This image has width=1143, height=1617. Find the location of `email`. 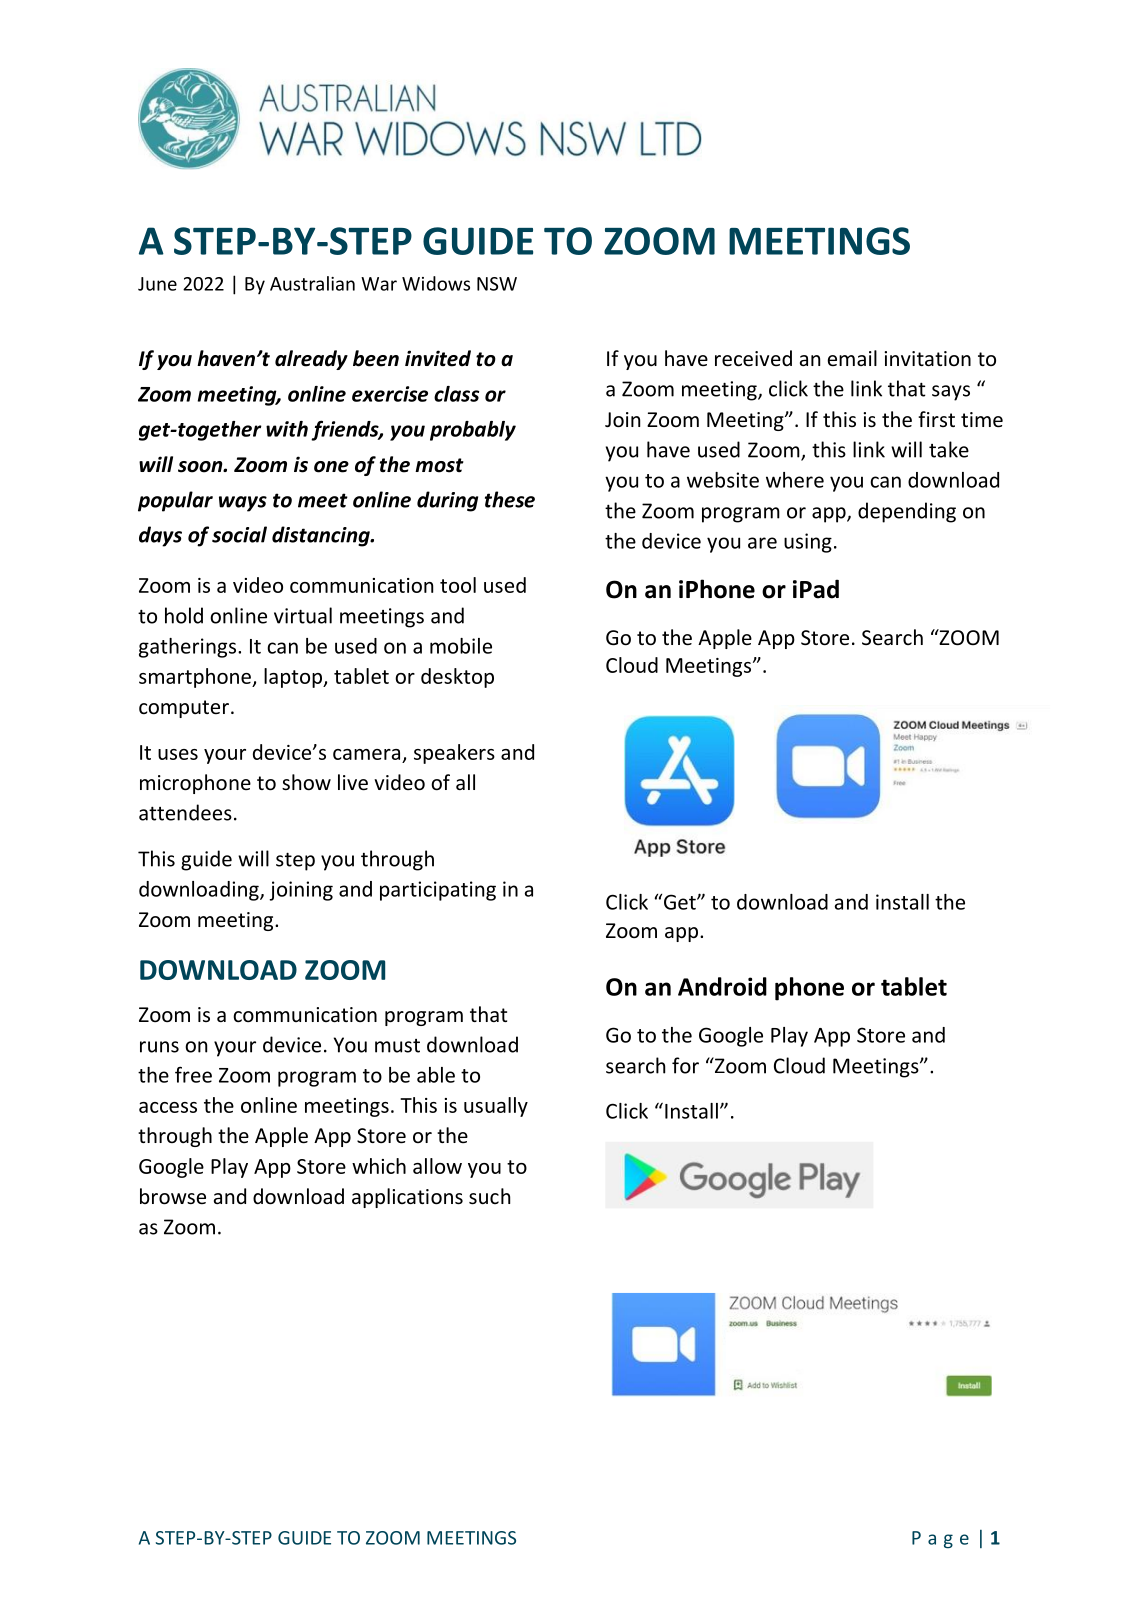

email is located at coordinates (852, 358).
